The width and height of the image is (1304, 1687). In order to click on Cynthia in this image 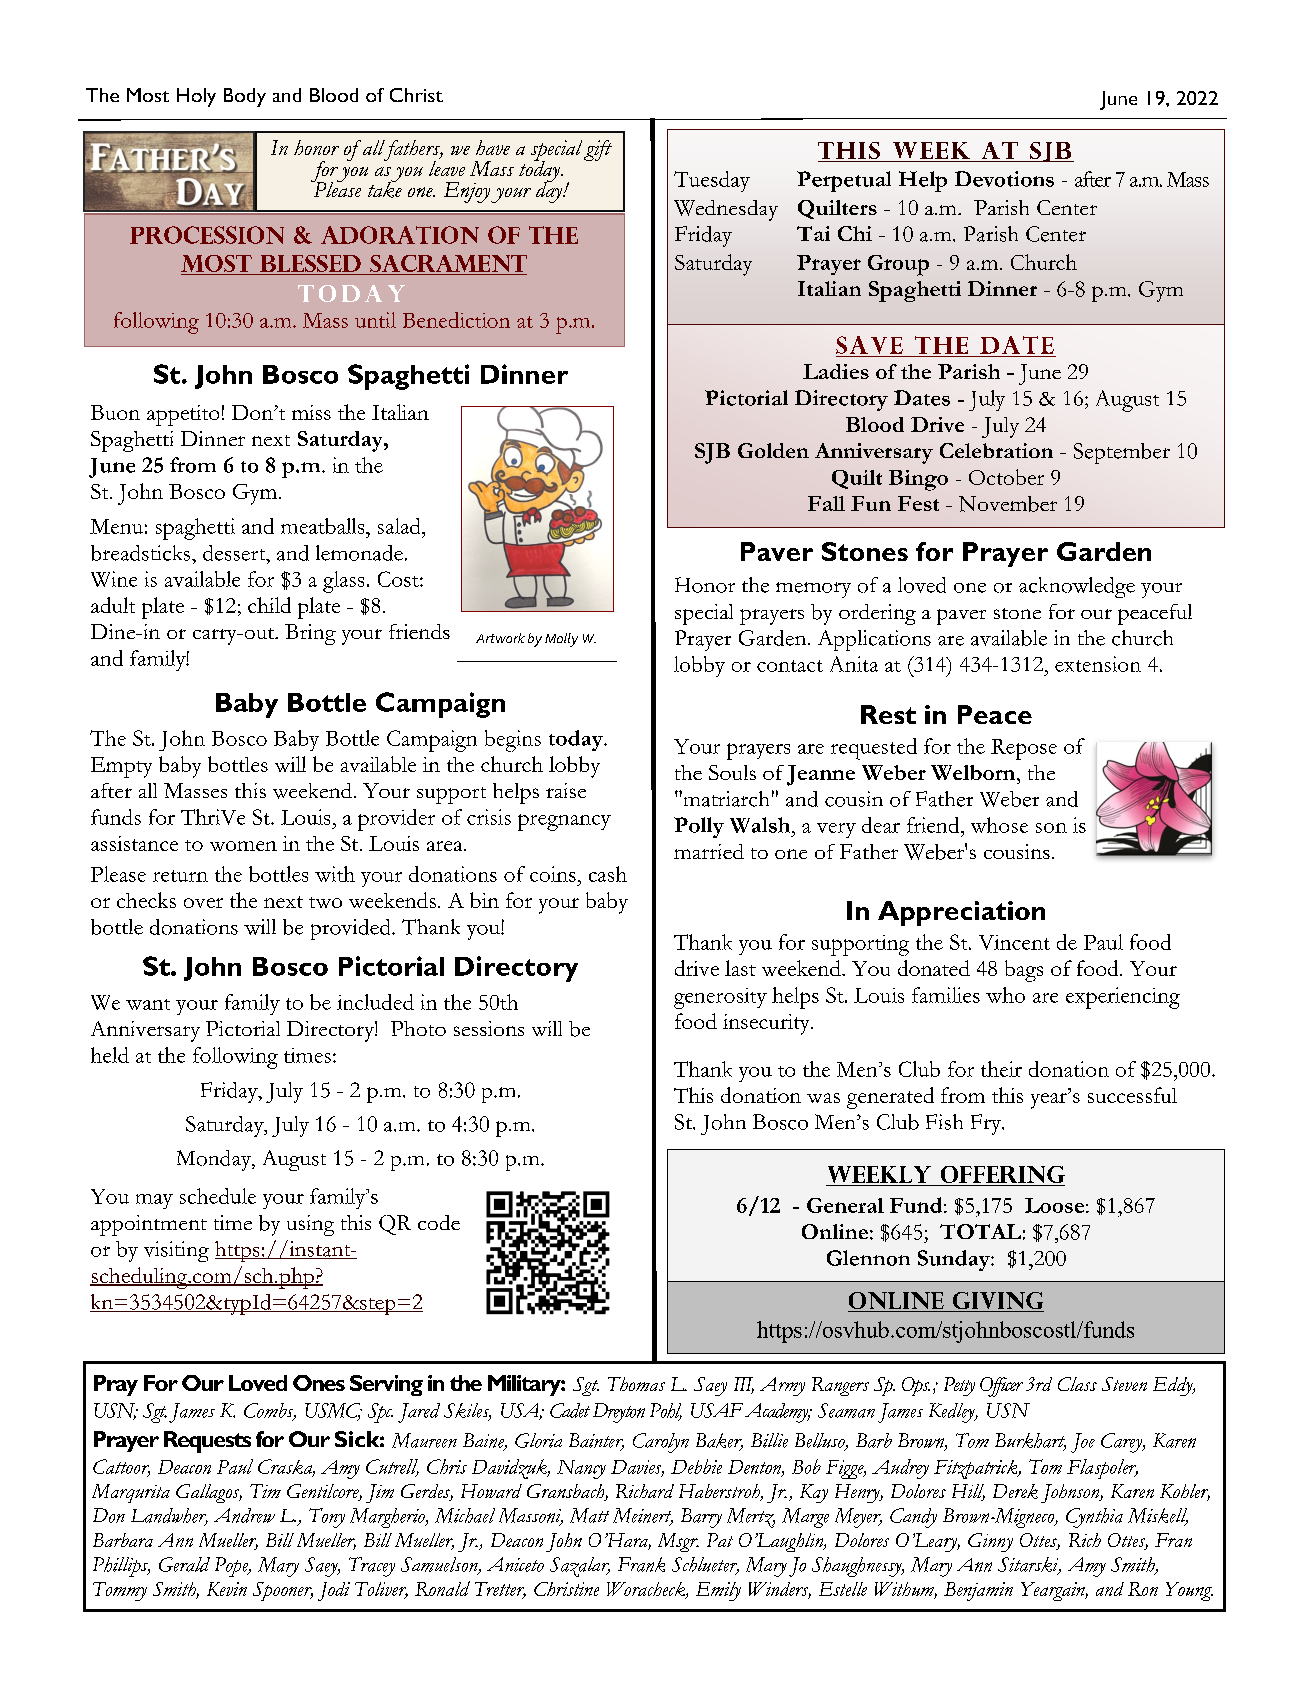, I will do `click(1094, 1518)`.
